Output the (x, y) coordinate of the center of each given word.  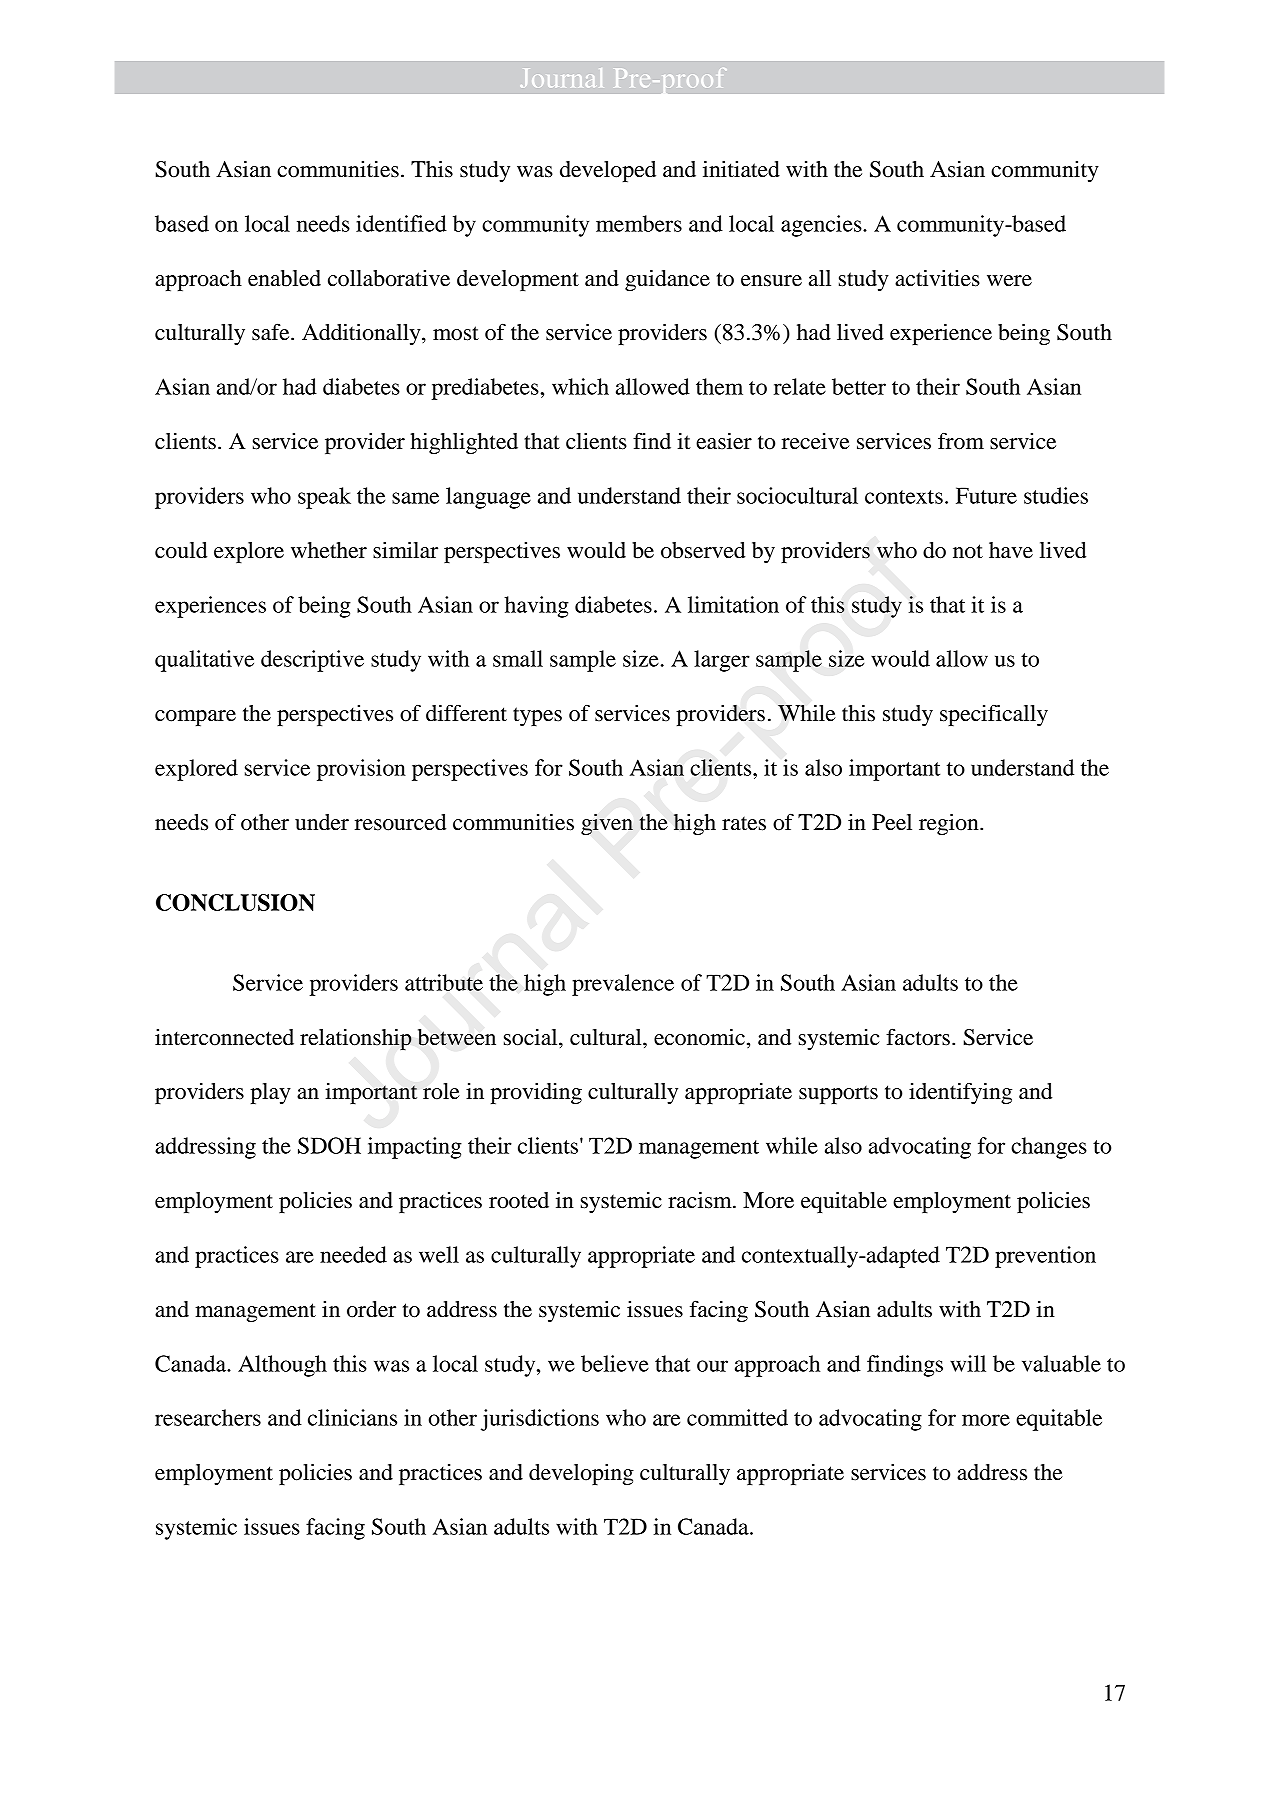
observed (703, 550)
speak (324, 498)
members (639, 223)
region (950, 824)
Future (986, 495)
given (607, 824)
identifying (960, 1093)
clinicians (352, 1417)
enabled (284, 278)
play (270, 1093)
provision (361, 770)
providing (536, 1093)
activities (937, 278)
